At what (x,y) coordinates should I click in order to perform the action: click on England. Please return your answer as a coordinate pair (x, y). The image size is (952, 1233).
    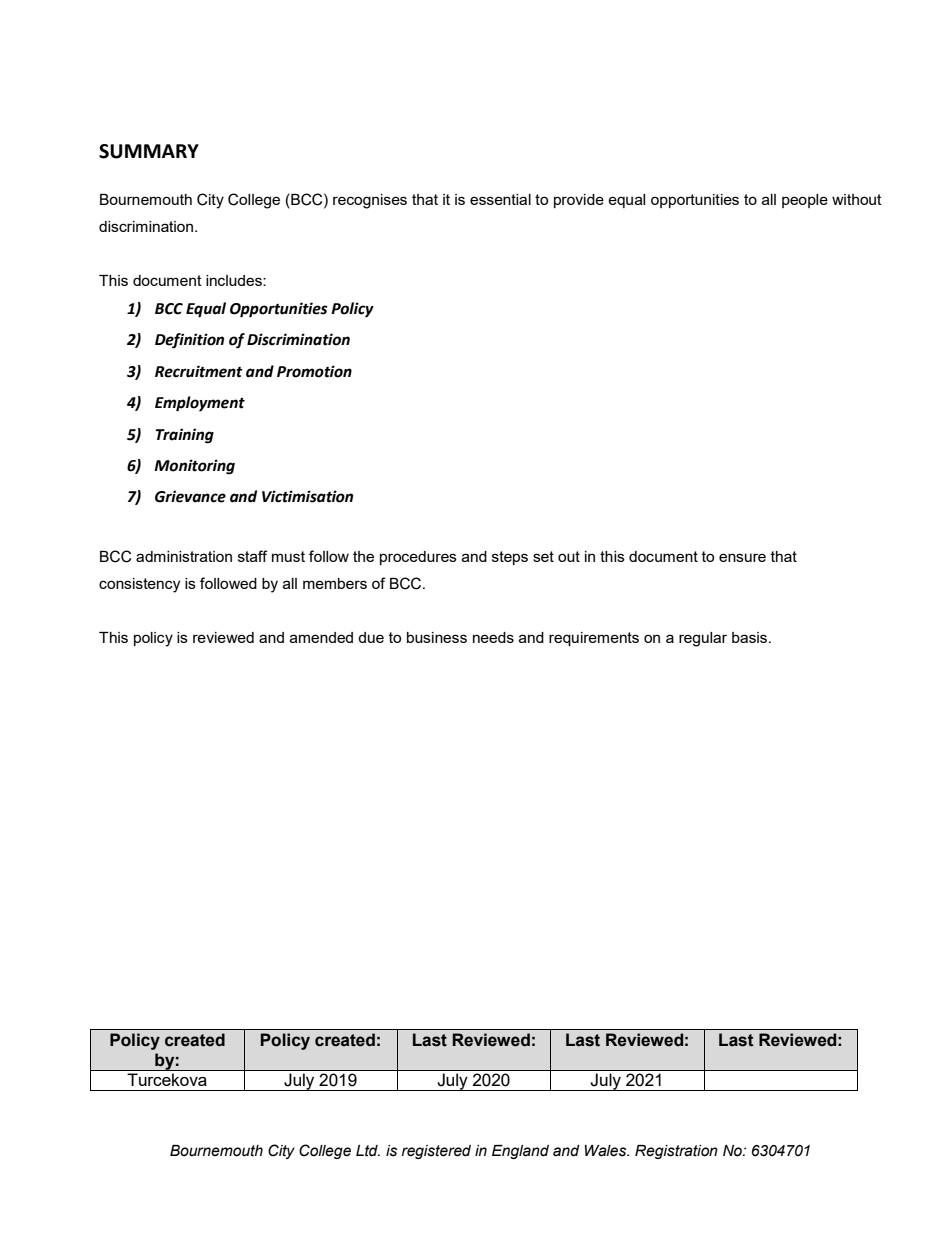
    Looking at the image, I should click on (520, 1152).
